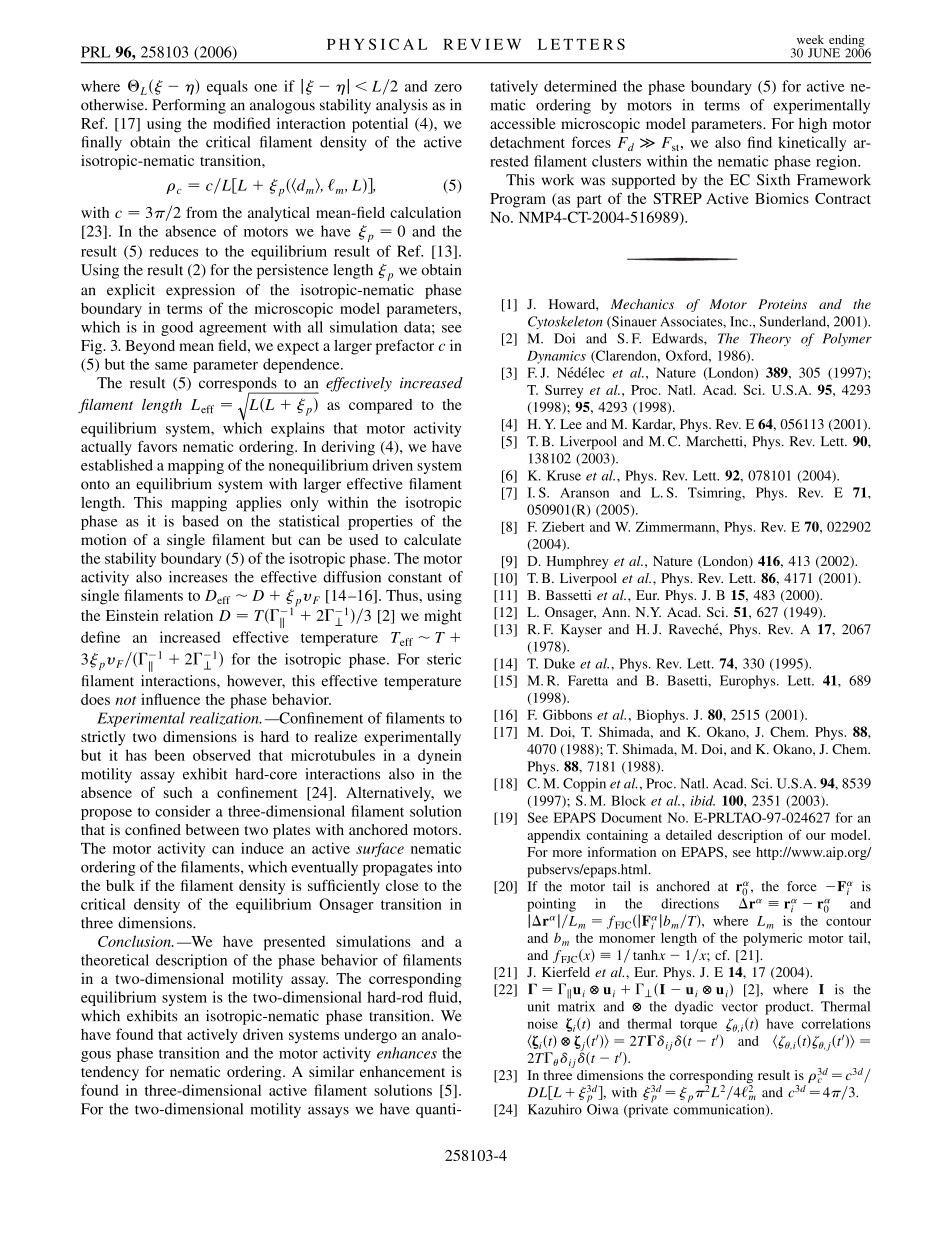 Image resolution: width=952 pixels, height=1233 pixels. I want to click on communication, so click(720, 1109).
